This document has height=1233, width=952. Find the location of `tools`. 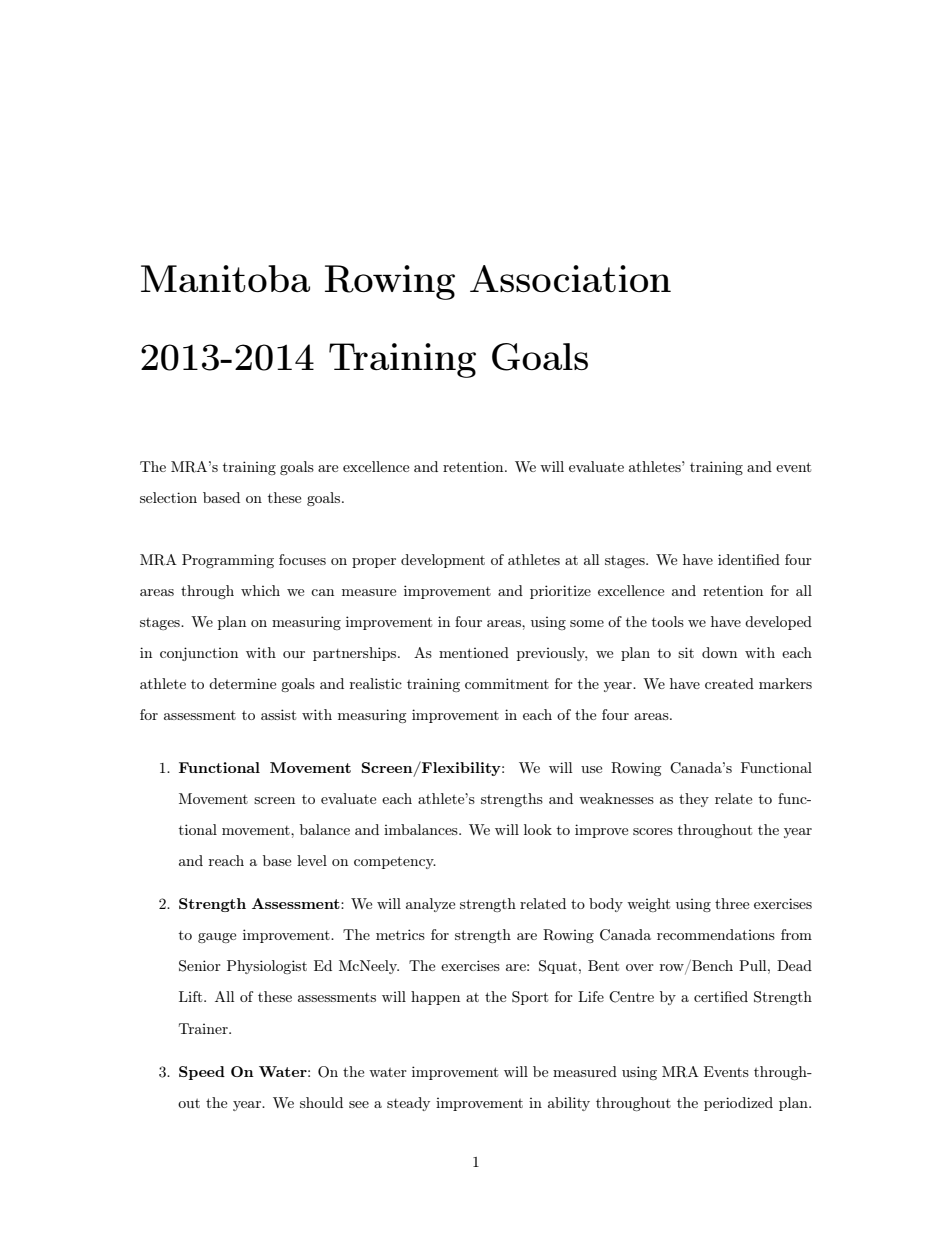

tools is located at coordinates (668, 621).
